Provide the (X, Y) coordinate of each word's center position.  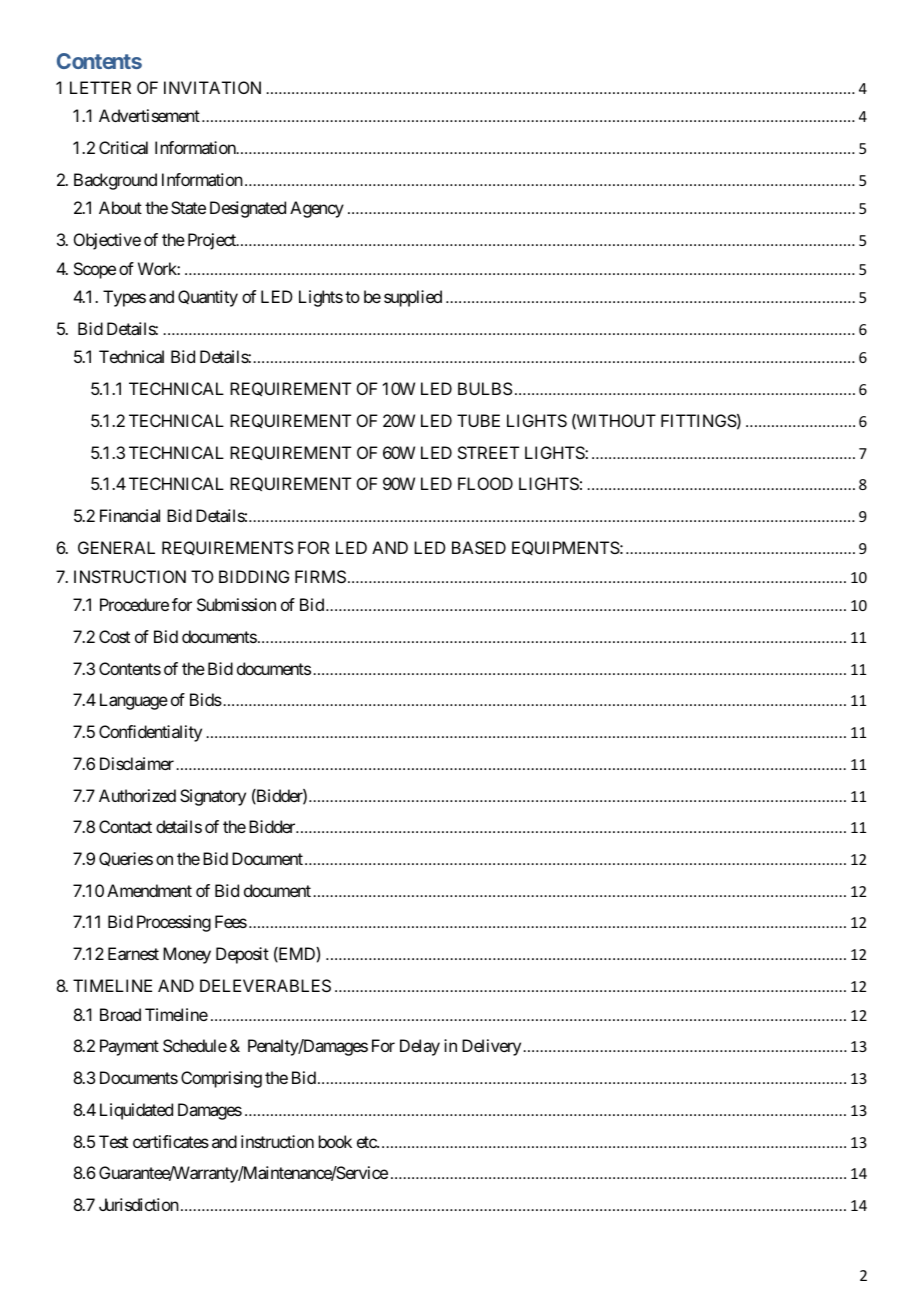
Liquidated (136, 1111)
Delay (420, 1047)
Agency (317, 209)
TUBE (478, 420)
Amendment (149, 890)
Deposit (242, 955)
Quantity (208, 298)
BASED (479, 547)
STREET (488, 452)
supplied (413, 298)
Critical (123, 147)
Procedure (134, 604)
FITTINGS (699, 420)
